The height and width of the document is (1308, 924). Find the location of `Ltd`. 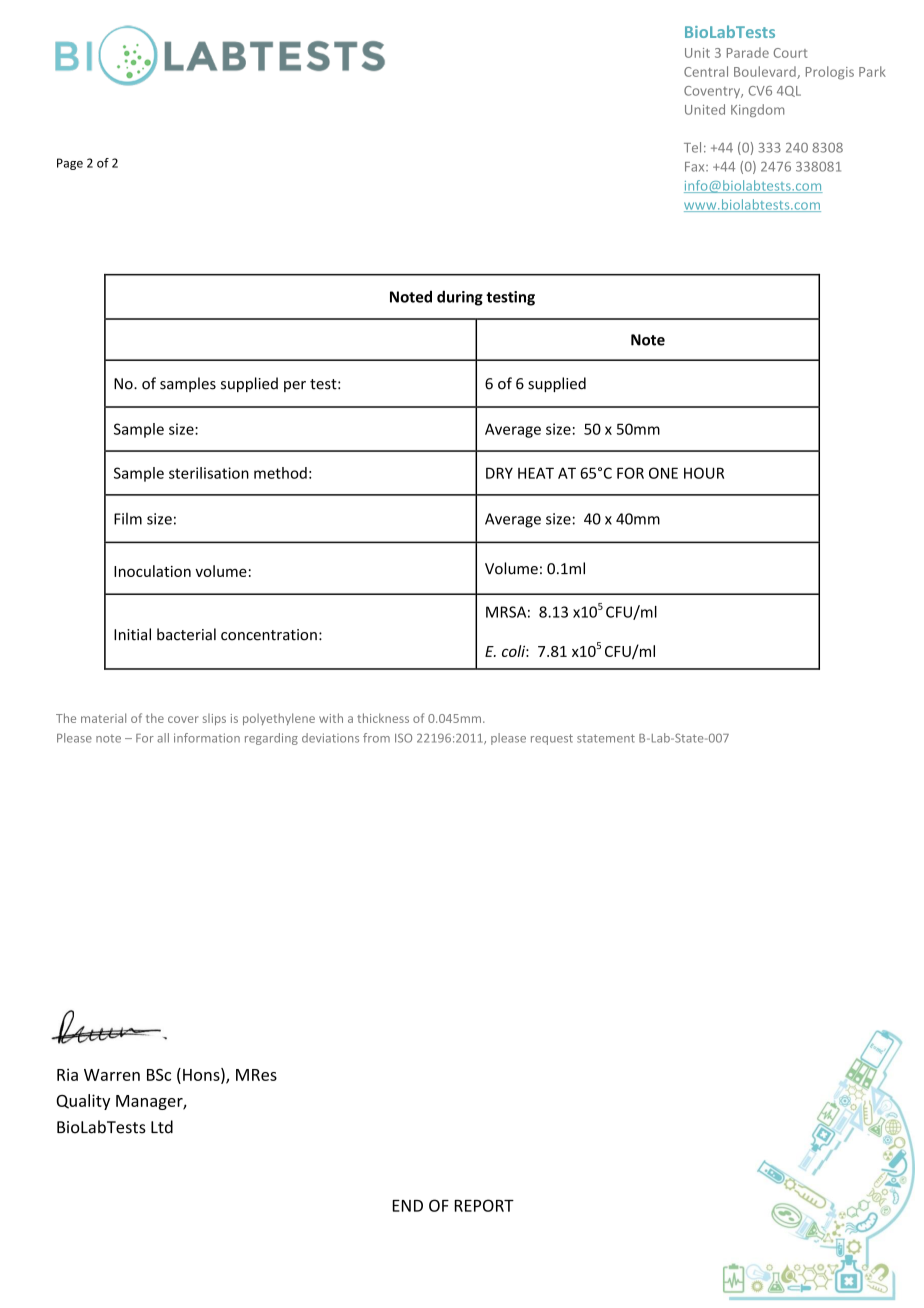

Ltd is located at coordinates (162, 1127).
